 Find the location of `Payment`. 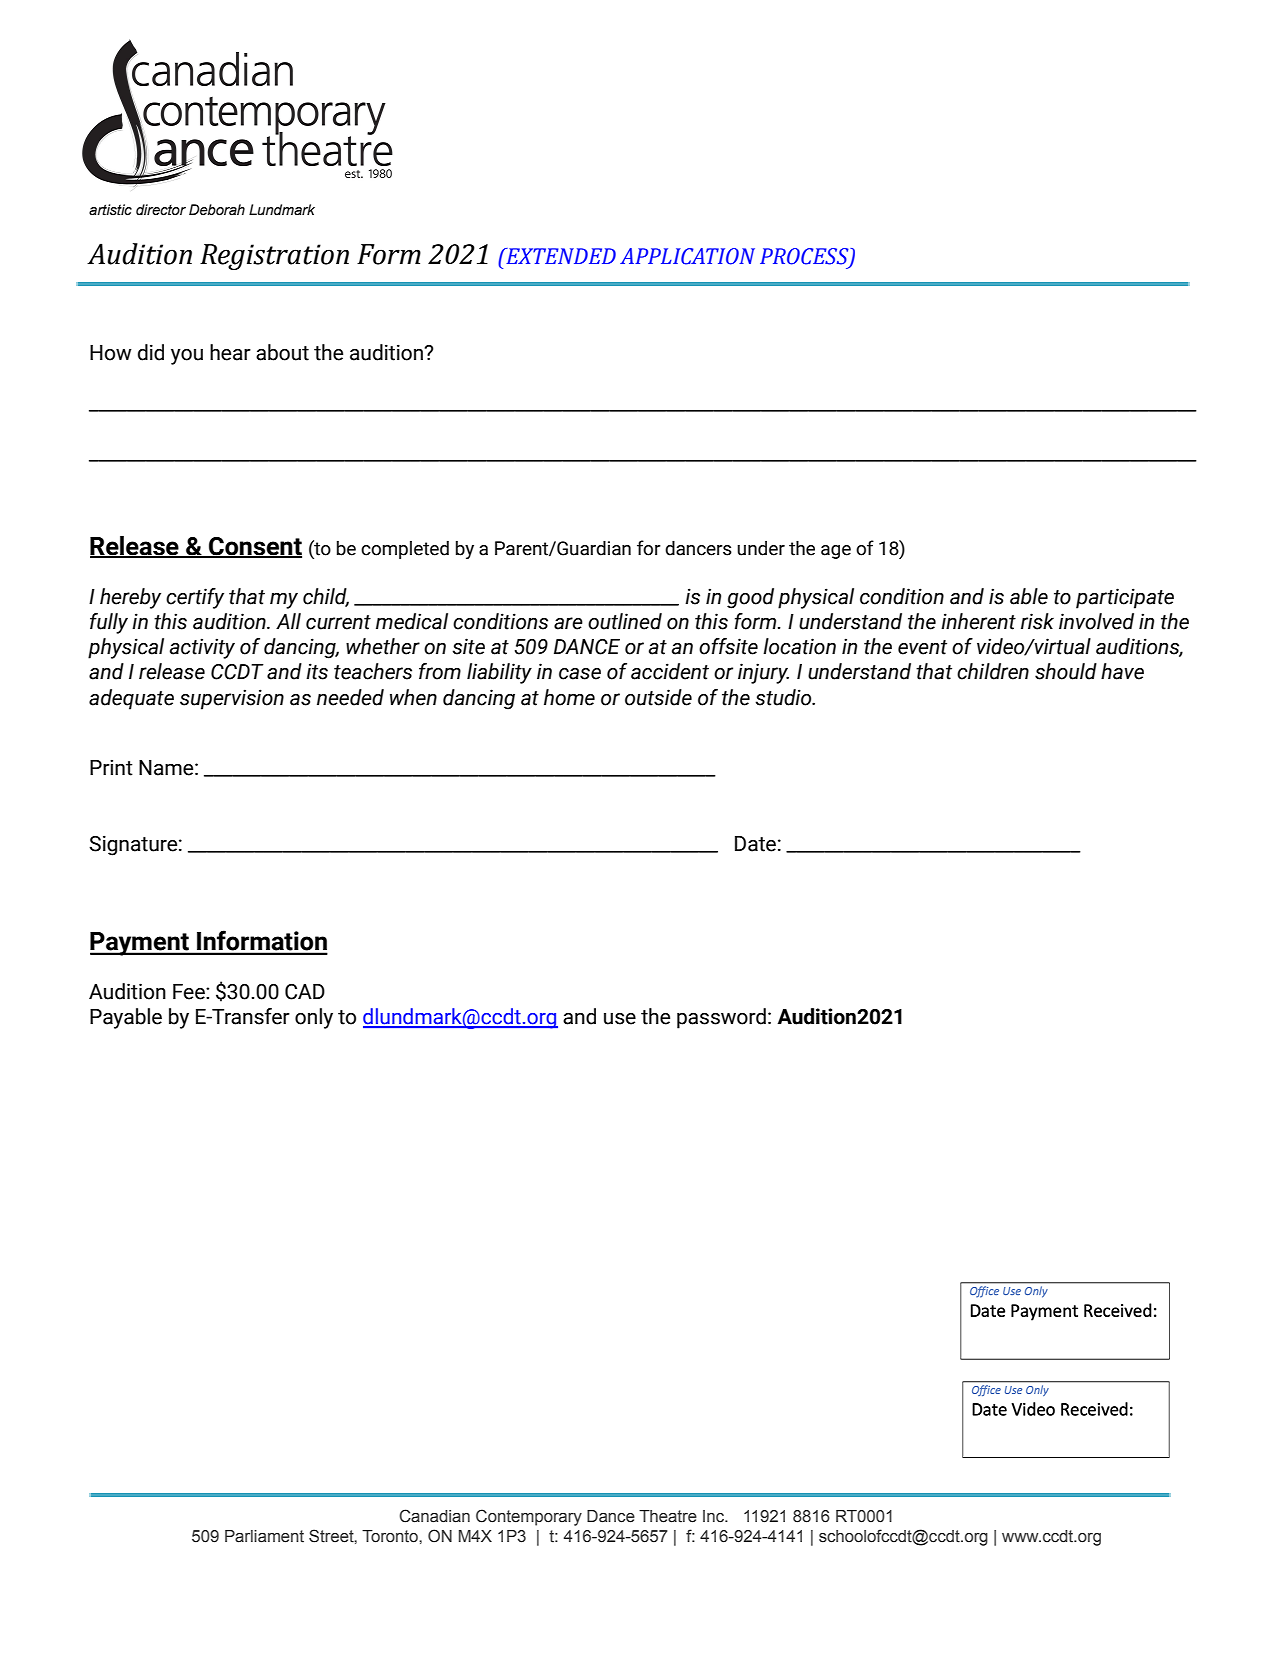

Payment is located at coordinates (140, 944).
